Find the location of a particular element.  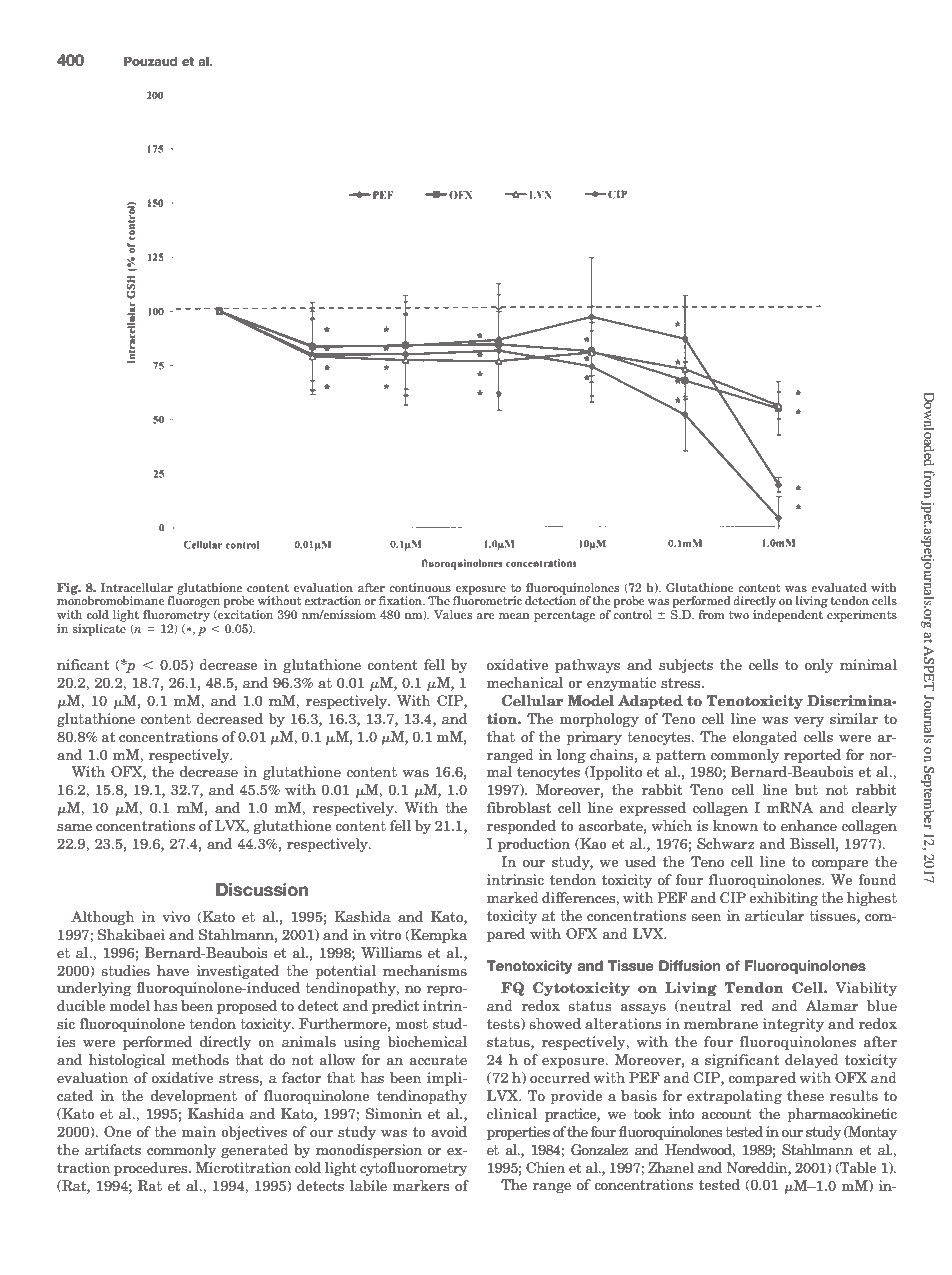

primary is located at coordinates (594, 738).
